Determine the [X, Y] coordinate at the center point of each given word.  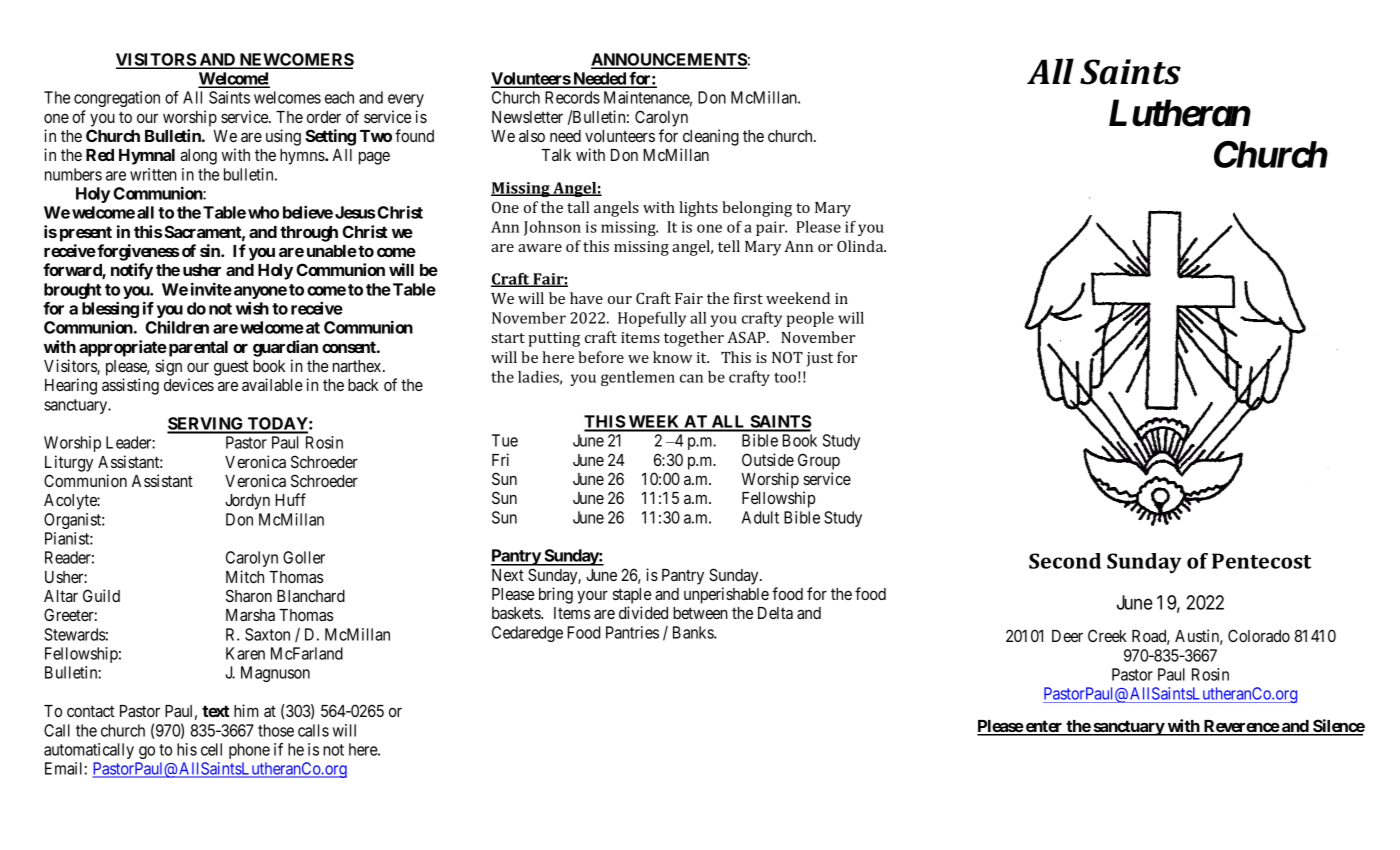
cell [211, 749]
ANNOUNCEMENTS [669, 60]
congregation [117, 99]
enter [1044, 727]
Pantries [632, 632]
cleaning [711, 137]
